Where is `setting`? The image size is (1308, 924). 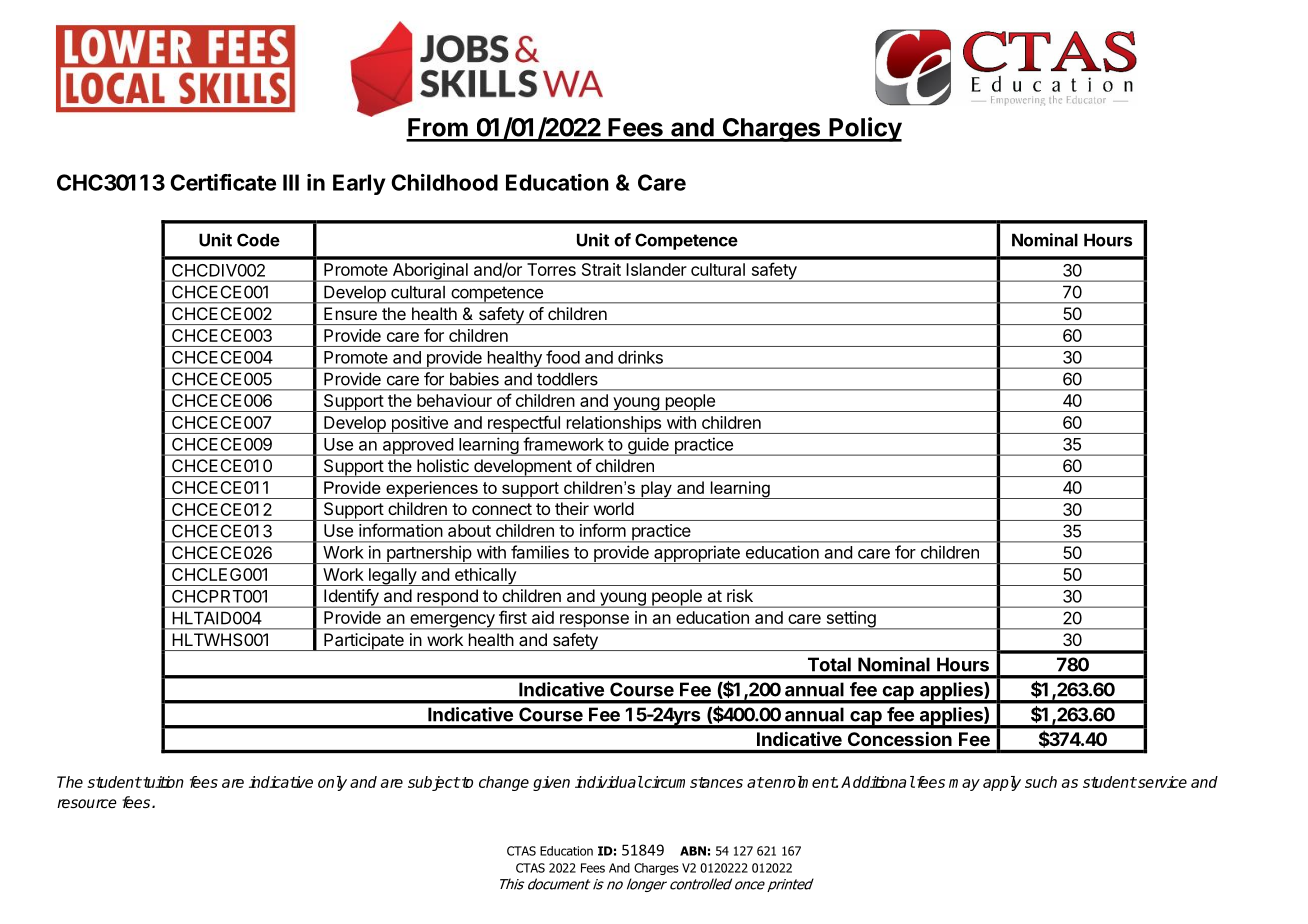 setting is located at coordinates (851, 620).
